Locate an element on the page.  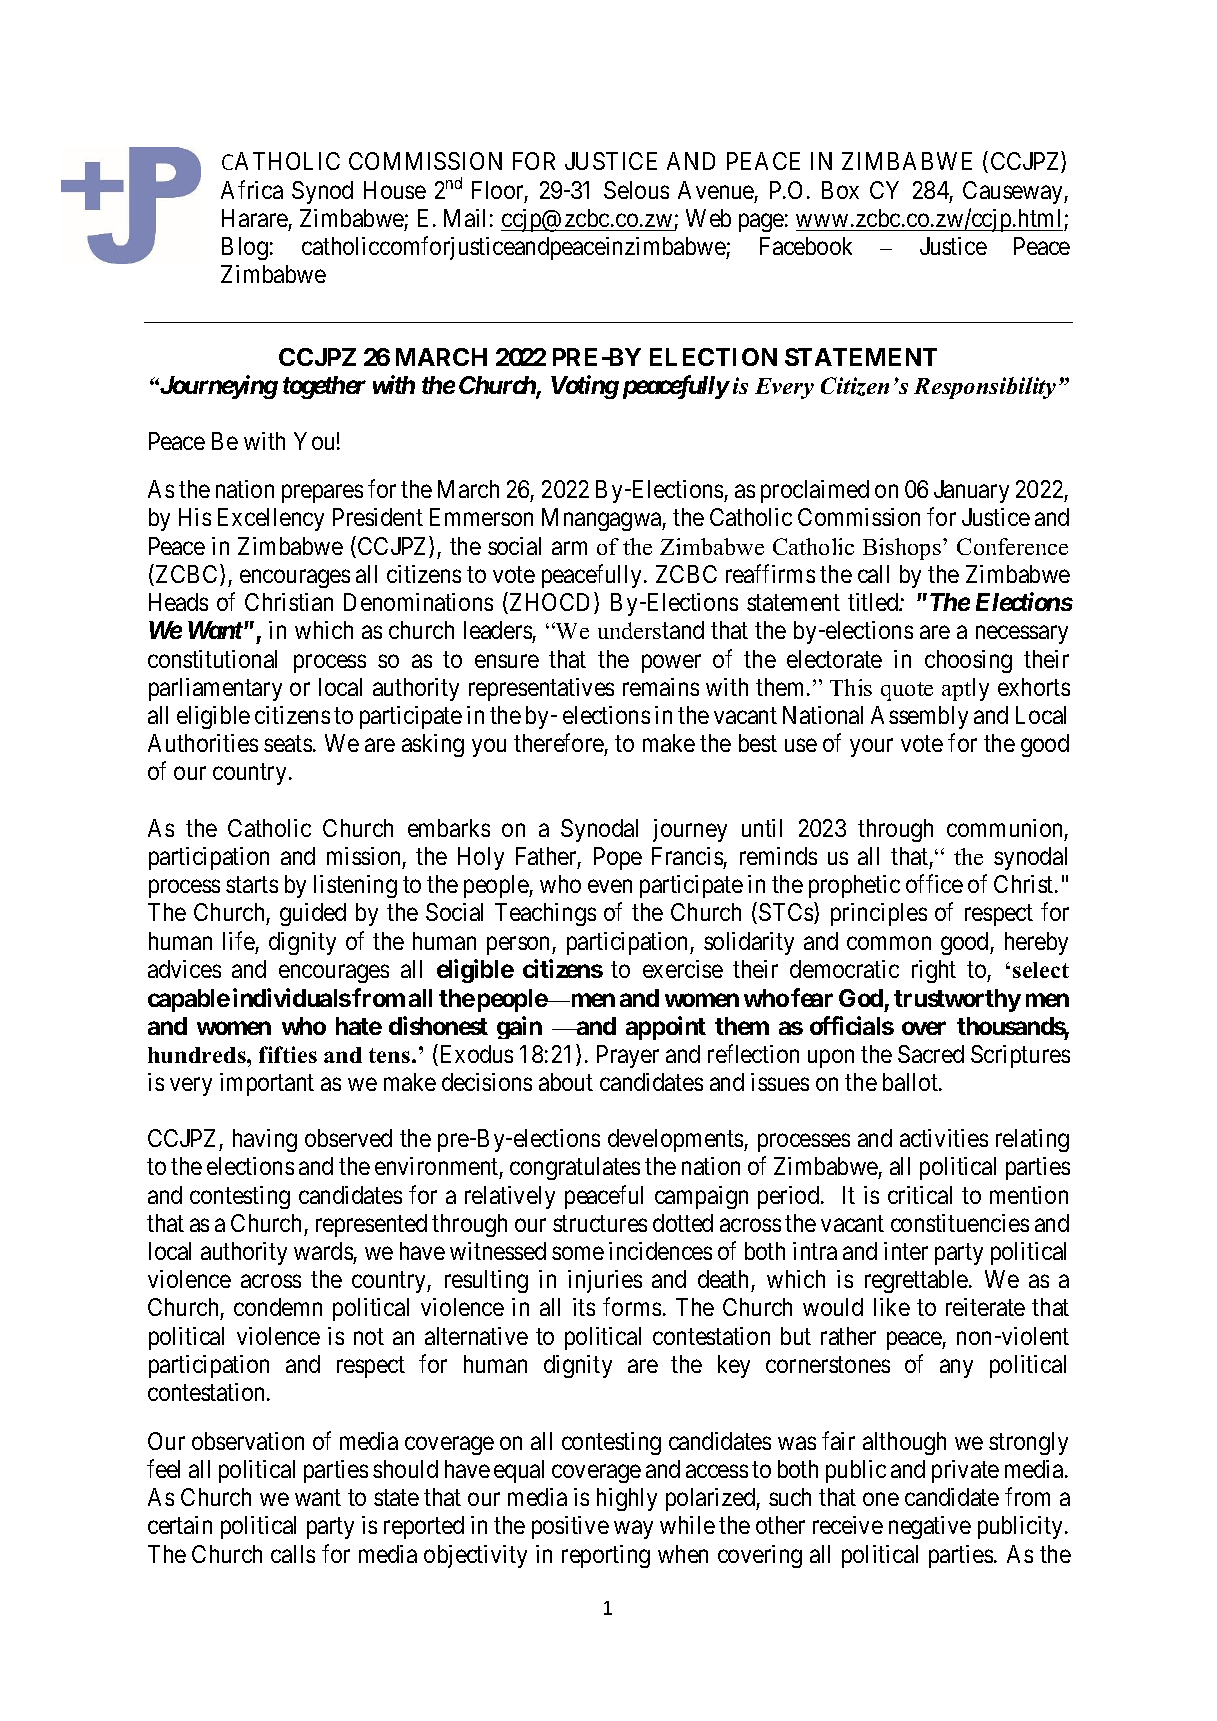
starts is located at coordinates (252, 885).
